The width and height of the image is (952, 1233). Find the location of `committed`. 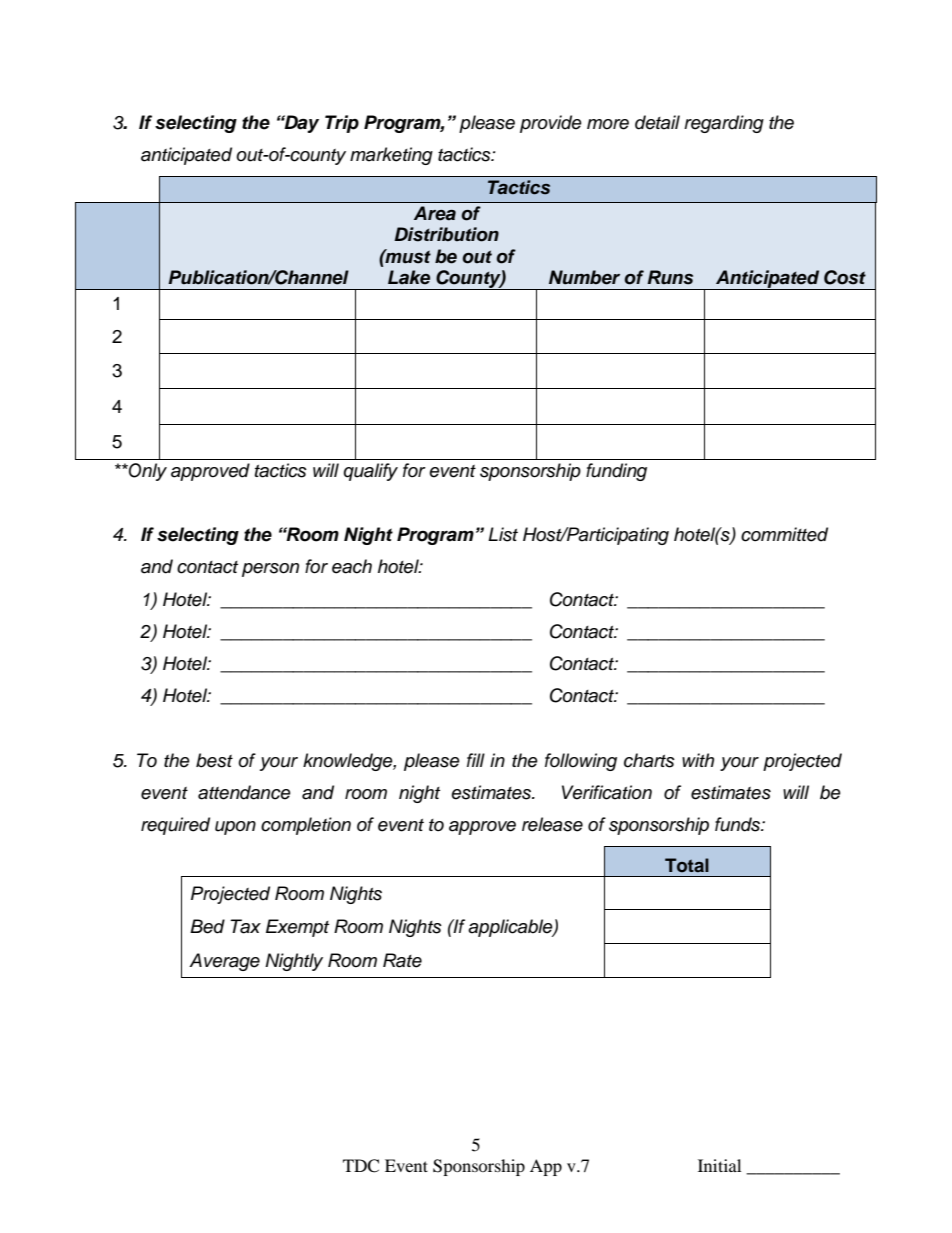

committed is located at coordinates (784, 534).
